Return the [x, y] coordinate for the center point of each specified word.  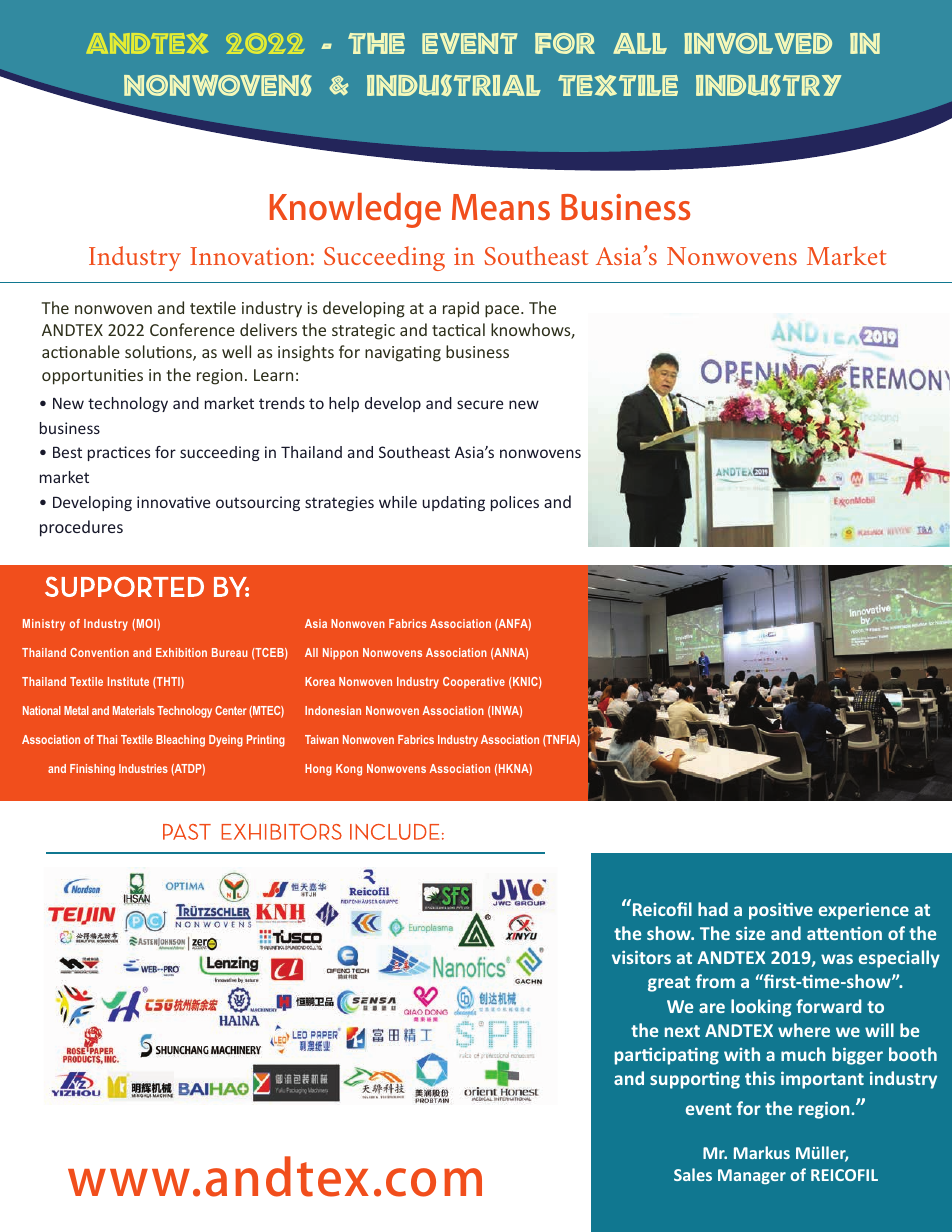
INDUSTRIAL [454, 85]
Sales [693, 1174]
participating [667, 1056]
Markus [762, 1152]
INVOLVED [758, 43]
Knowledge [355, 210]
